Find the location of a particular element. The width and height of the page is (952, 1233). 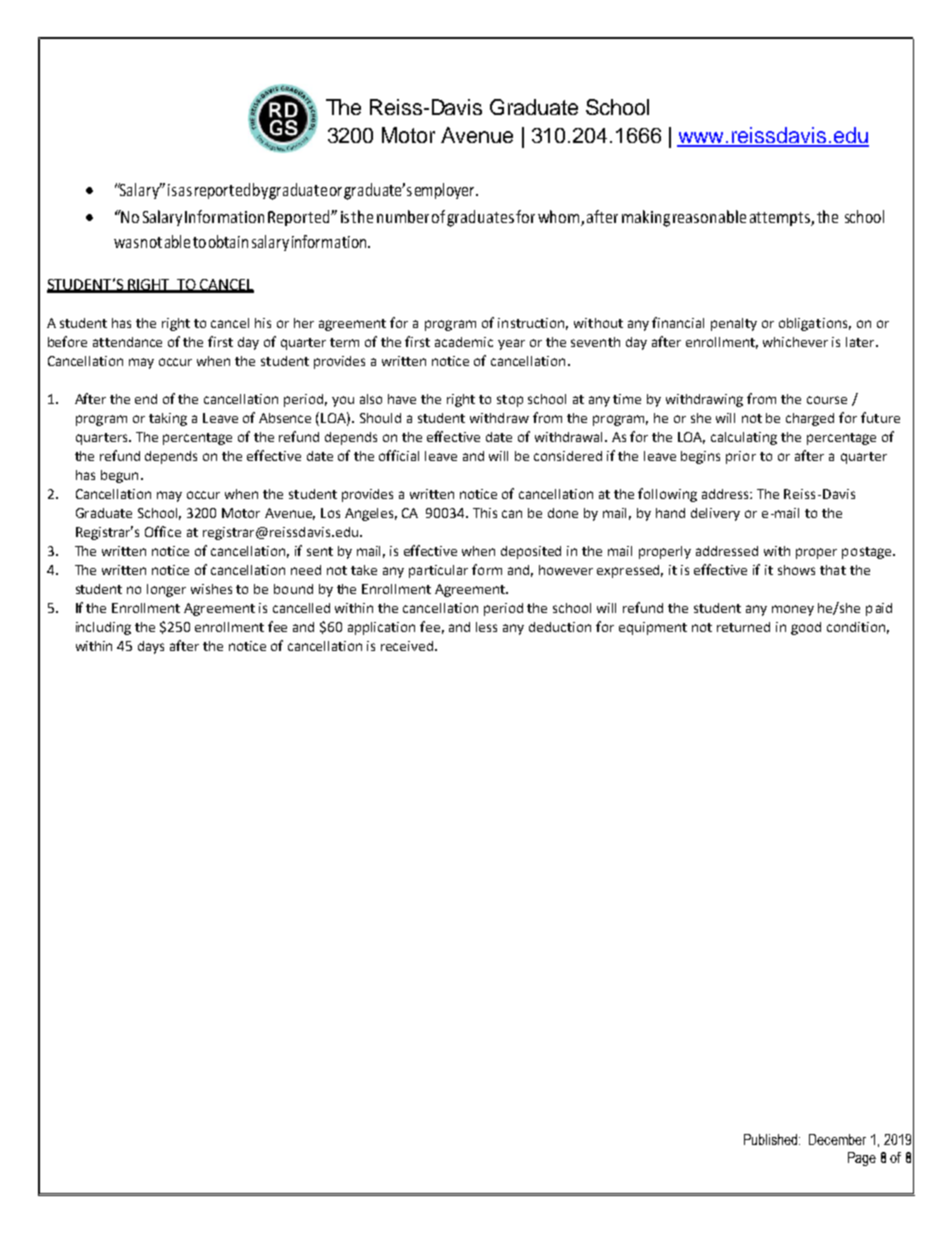

attendance is located at coordinates (127, 342).
